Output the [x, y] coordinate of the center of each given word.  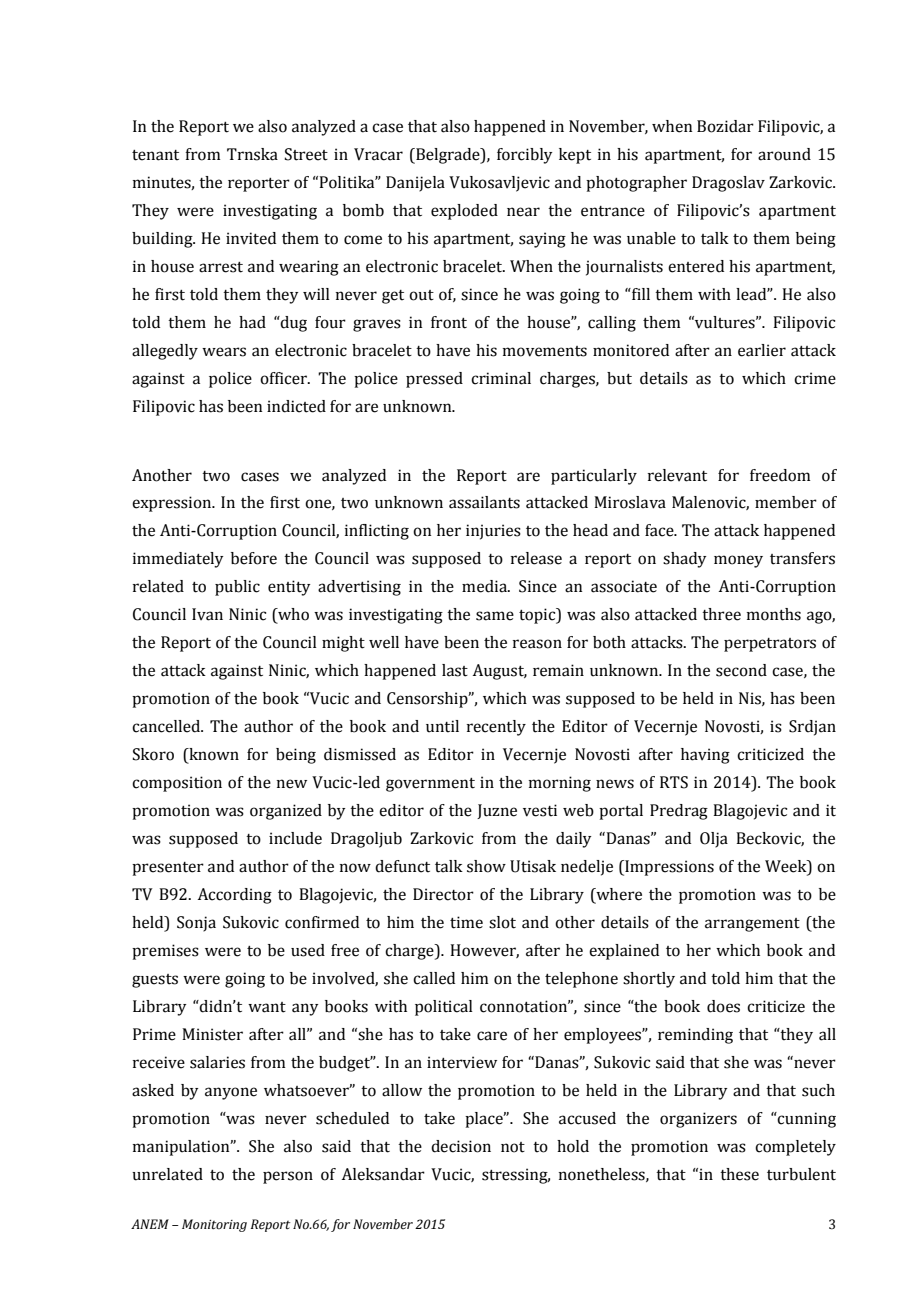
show [486, 866]
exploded [464, 212]
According [234, 896]
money [738, 561]
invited [251, 238]
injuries [493, 532]
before [254, 558]
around [784, 154]
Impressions [668, 868]
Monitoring [214, 1225]
